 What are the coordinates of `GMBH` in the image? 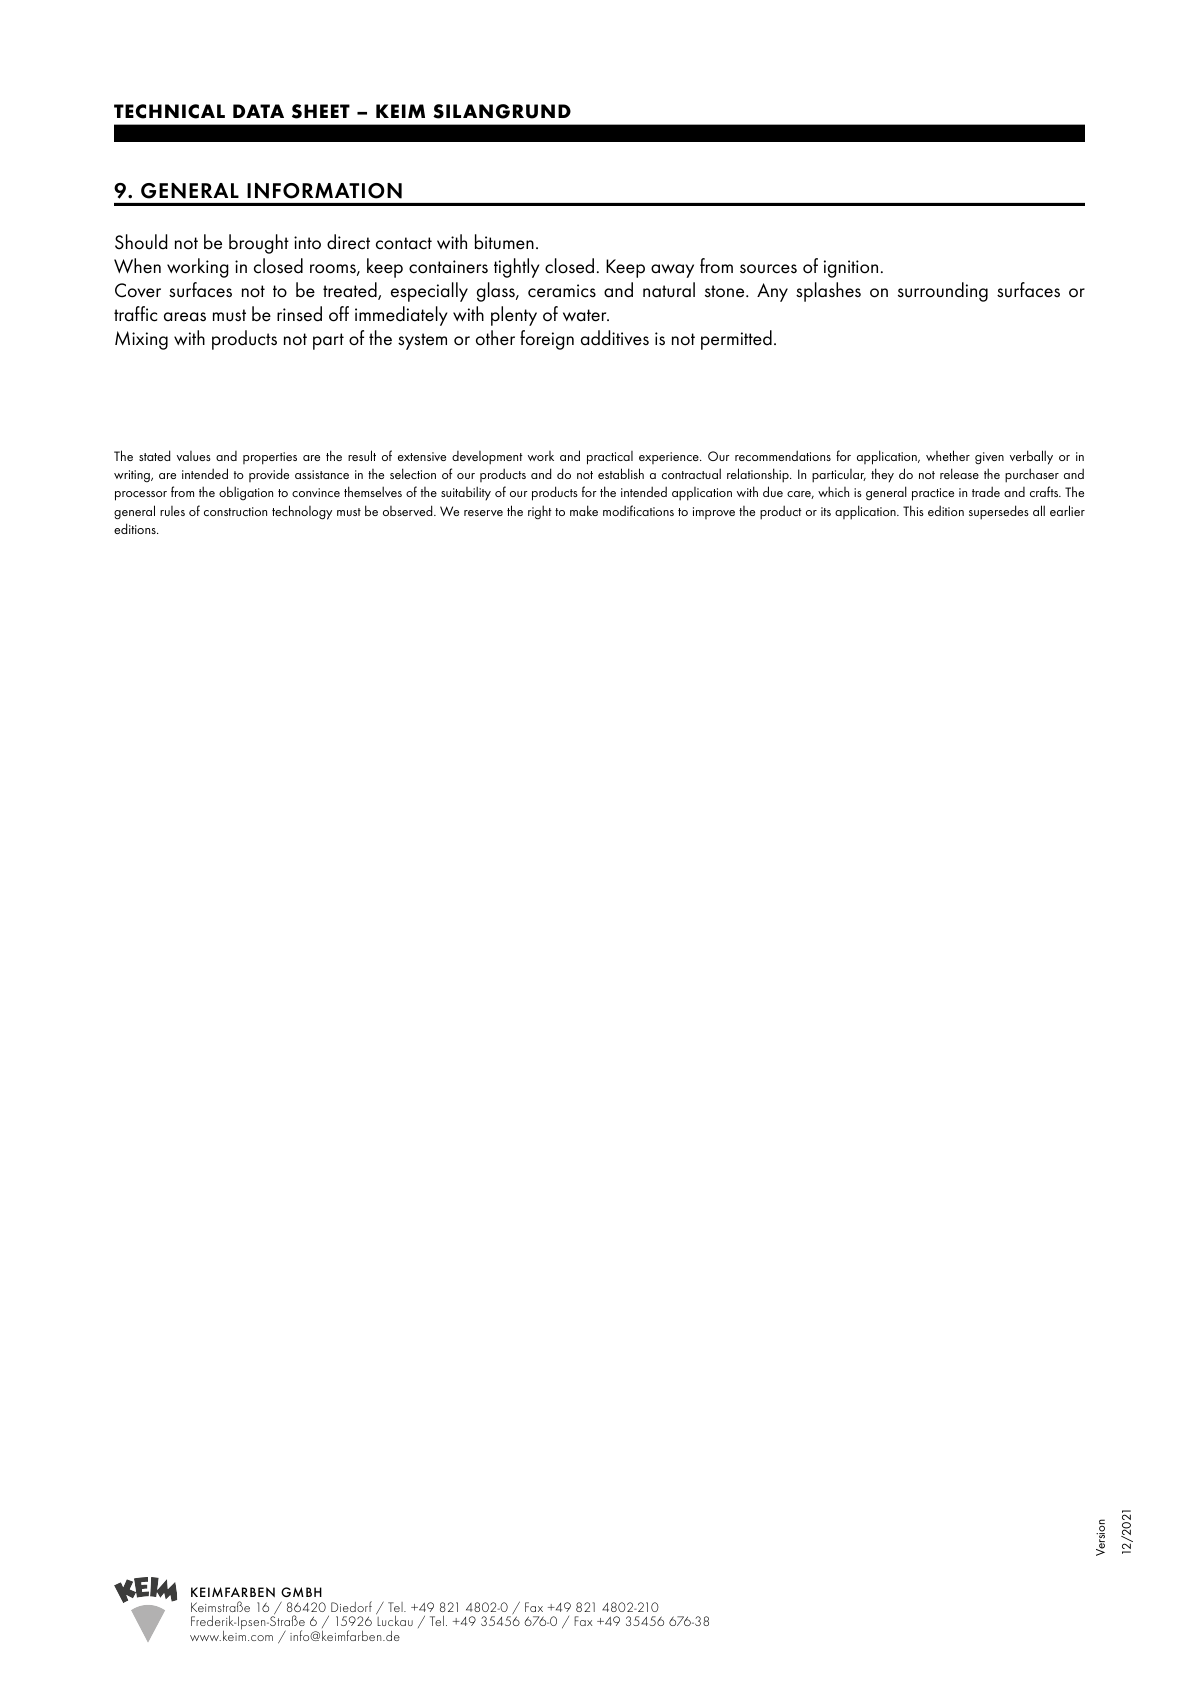 It's located at (301, 1592).
